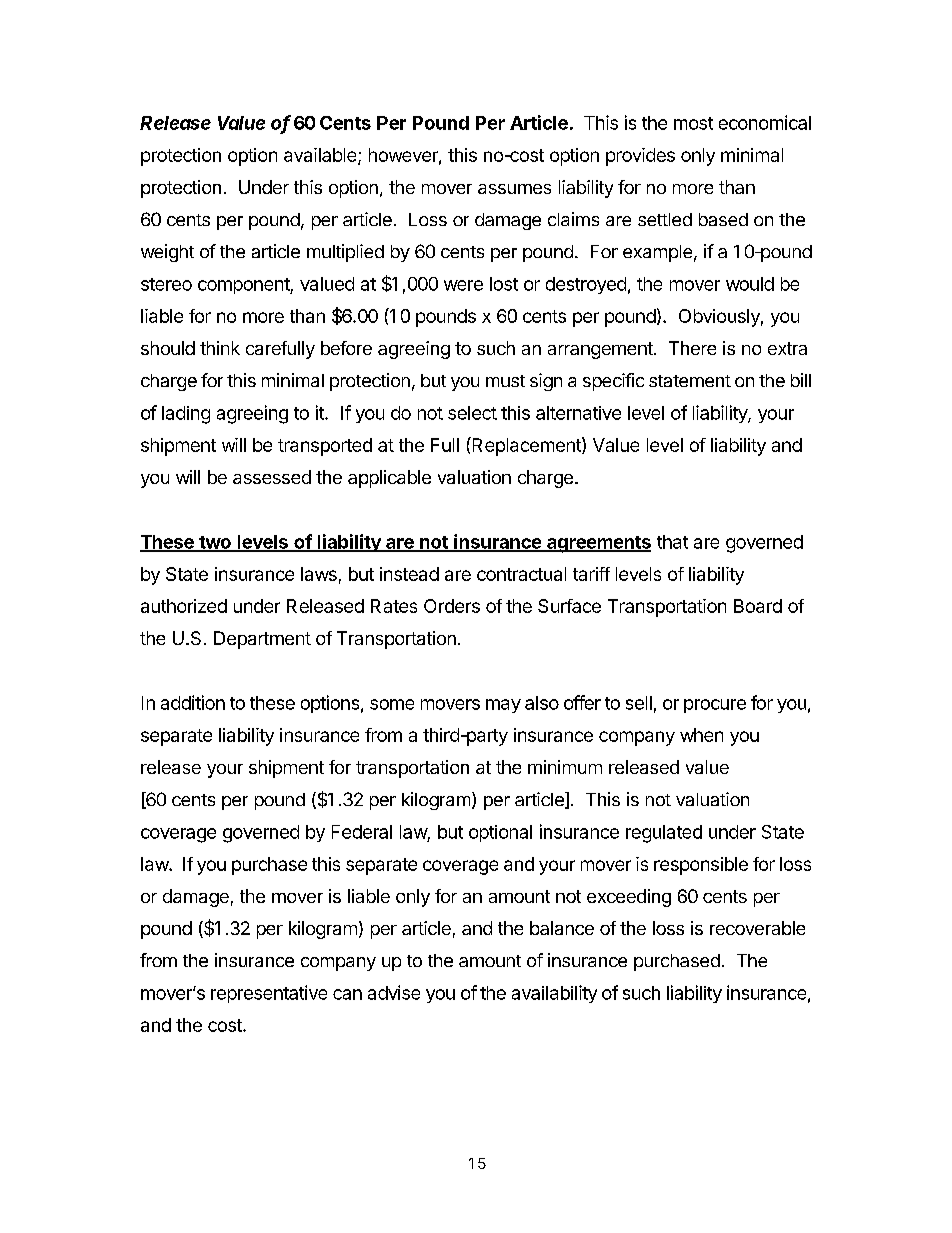 The width and height of the screenshot is (952, 1233). Describe the element at coordinates (514, 189) in the screenshot. I see `assumes` at that location.
